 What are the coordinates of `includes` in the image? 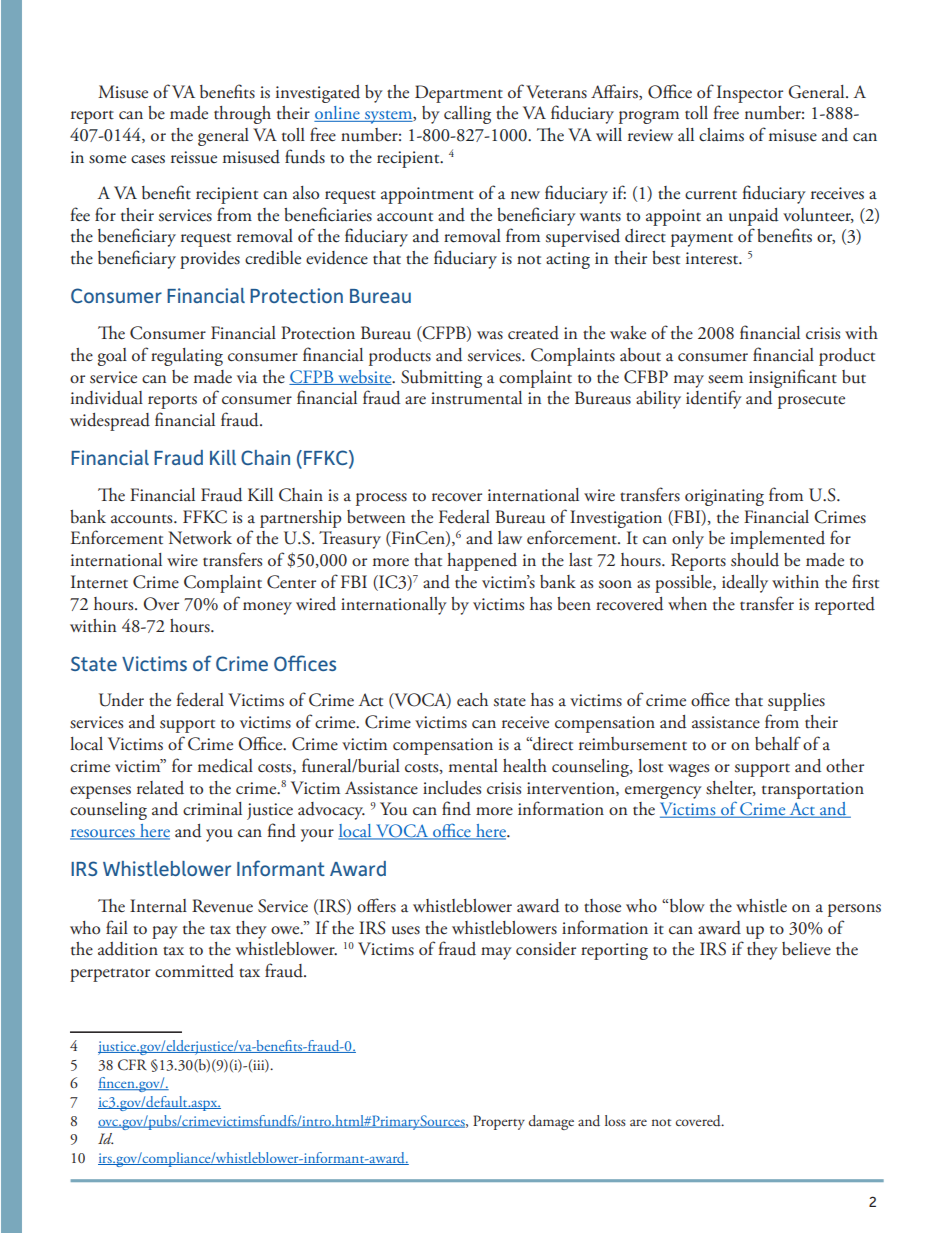 It's located at (452, 788).
